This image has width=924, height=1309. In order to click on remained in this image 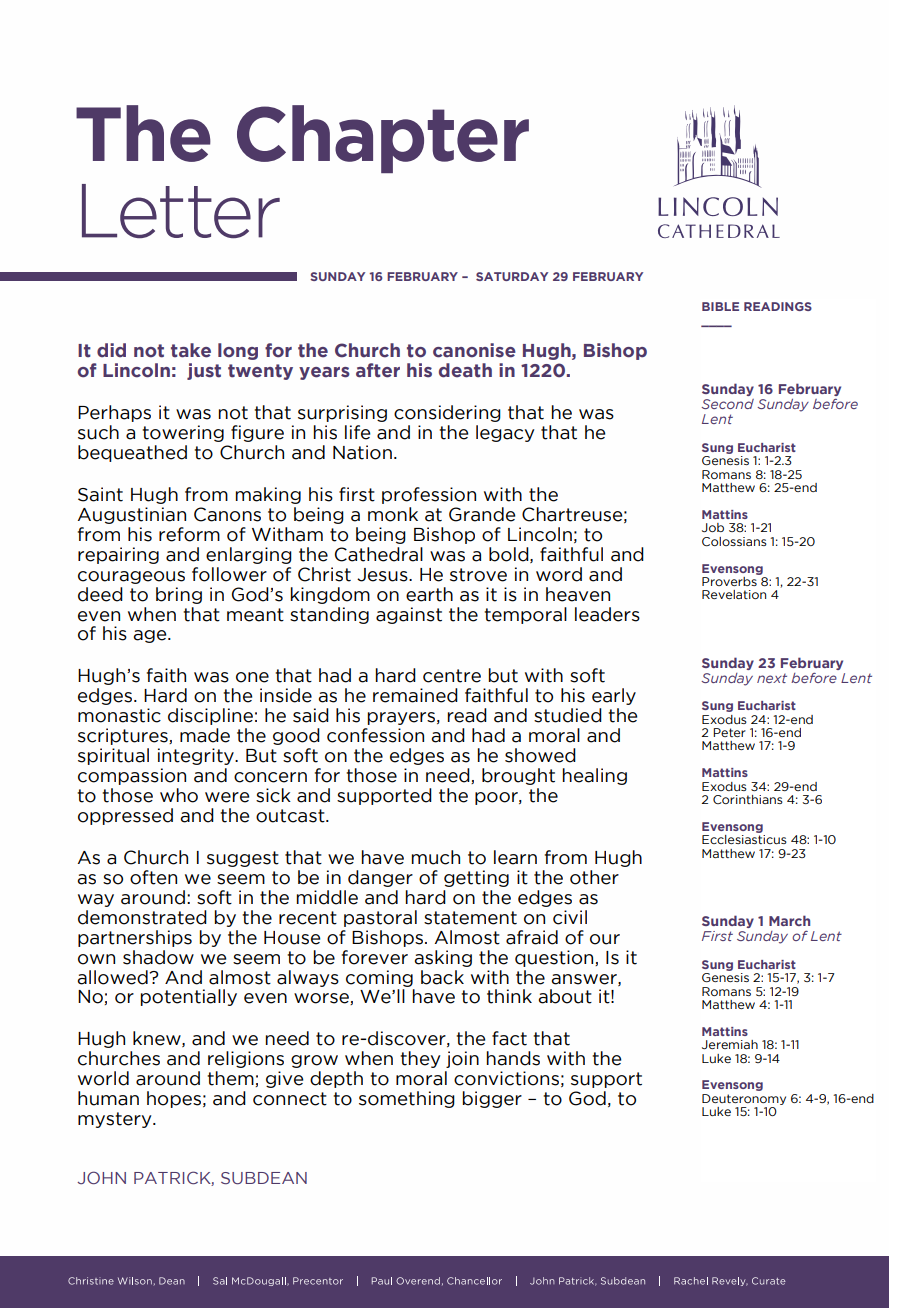, I will do `click(415, 695)`.
